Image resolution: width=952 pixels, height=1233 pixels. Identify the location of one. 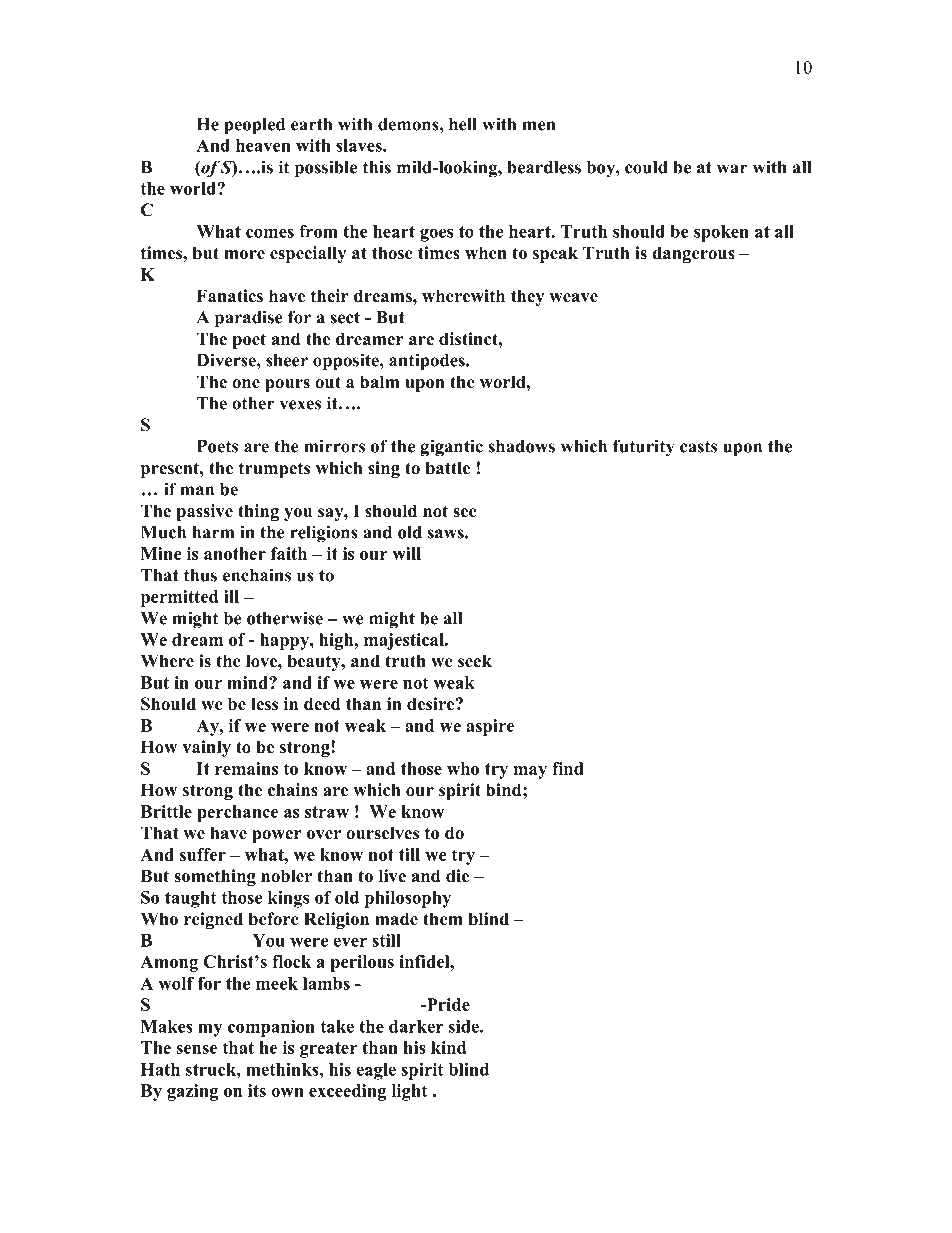
(246, 384).
